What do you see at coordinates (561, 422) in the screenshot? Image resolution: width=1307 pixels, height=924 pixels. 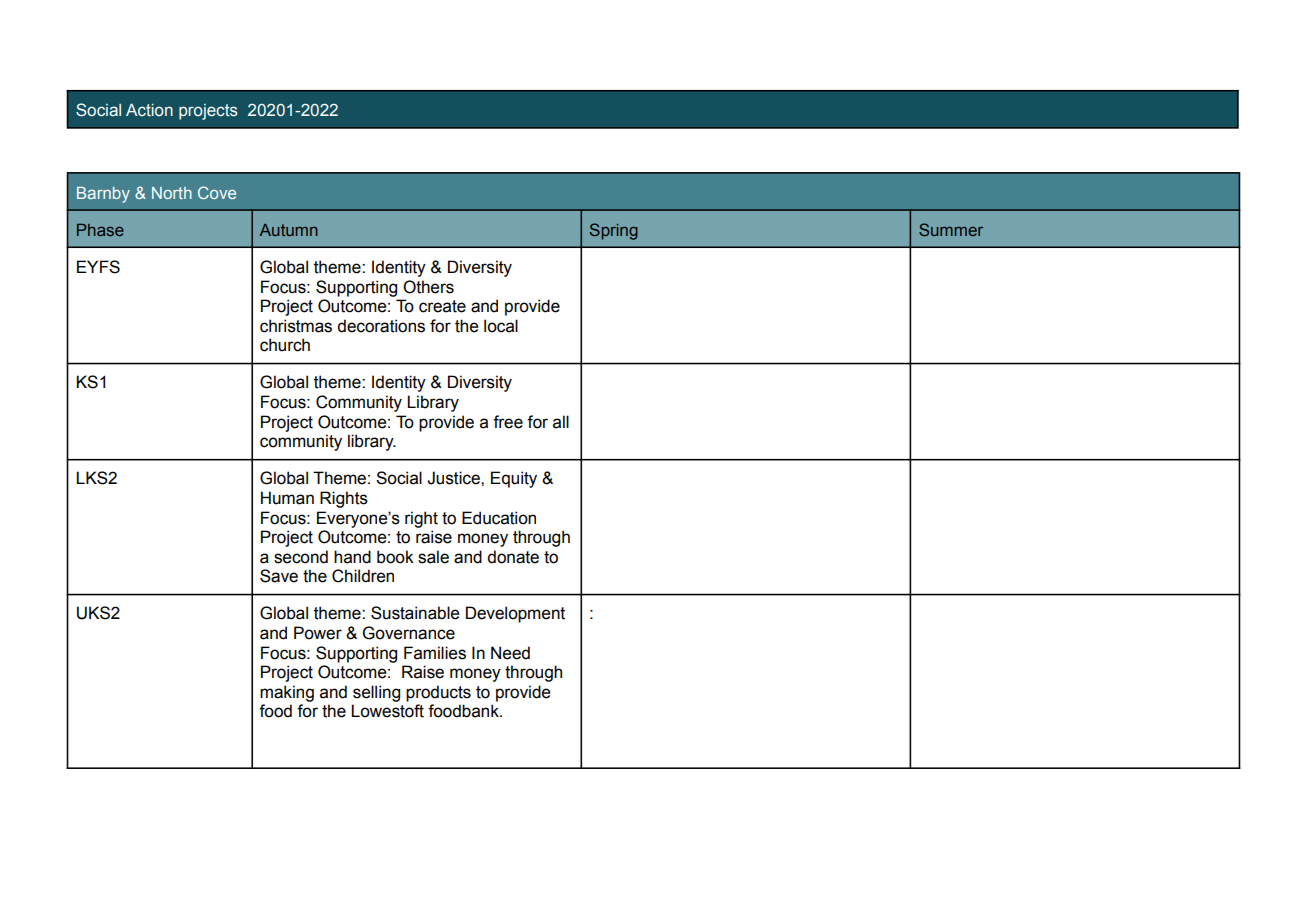 I see `all` at bounding box center [561, 422].
